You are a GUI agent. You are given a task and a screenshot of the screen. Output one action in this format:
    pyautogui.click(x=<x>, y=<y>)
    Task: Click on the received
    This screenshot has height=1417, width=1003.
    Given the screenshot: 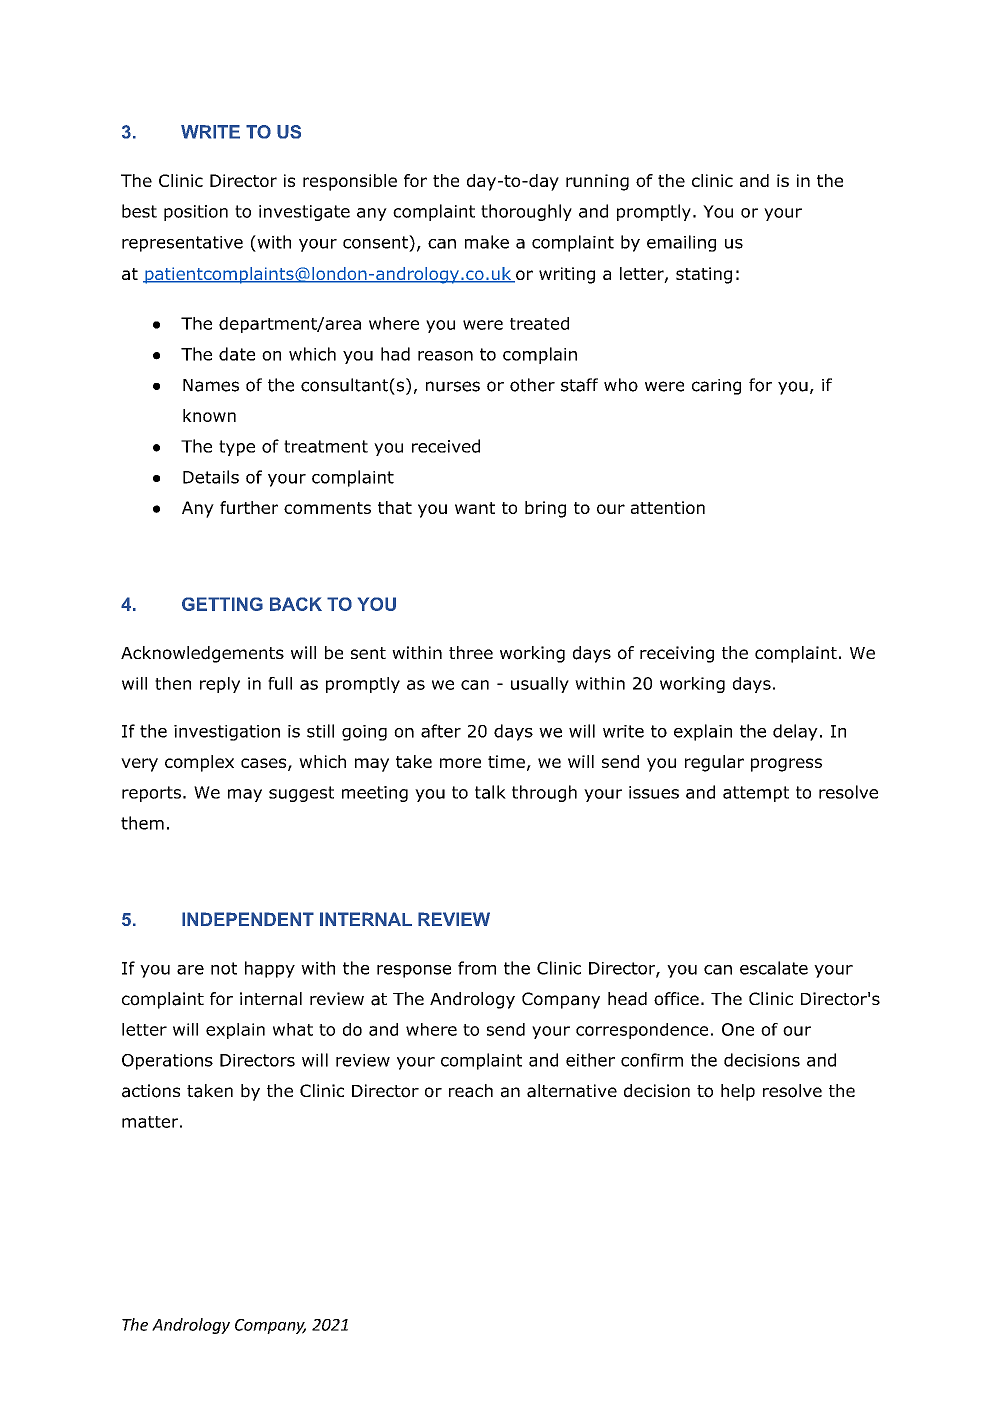 What is the action you would take?
    pyautogui.click(x=446, y=446)
